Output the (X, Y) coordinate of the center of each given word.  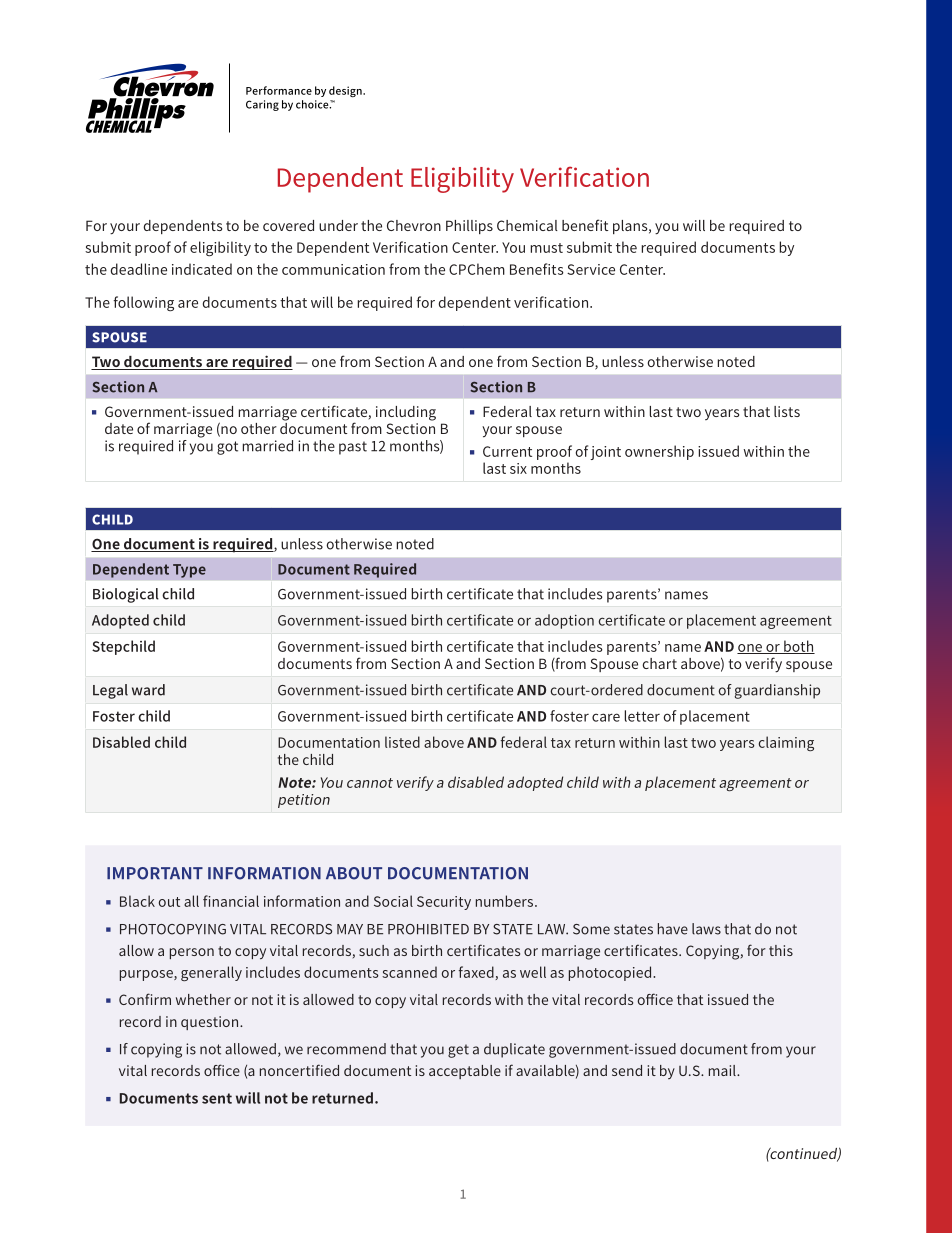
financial (231, 901)
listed (402, 742)
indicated (202, 269)
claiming (786, 743)
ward (148, 690)
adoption (564, 621)
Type (189, 571)
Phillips (469, 227)
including (406, 413)
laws (706, 929)
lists (787, 411)
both (798, 647)
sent (217, 1098)
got (227, 448)
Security (444, 903)
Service (591, 269)
